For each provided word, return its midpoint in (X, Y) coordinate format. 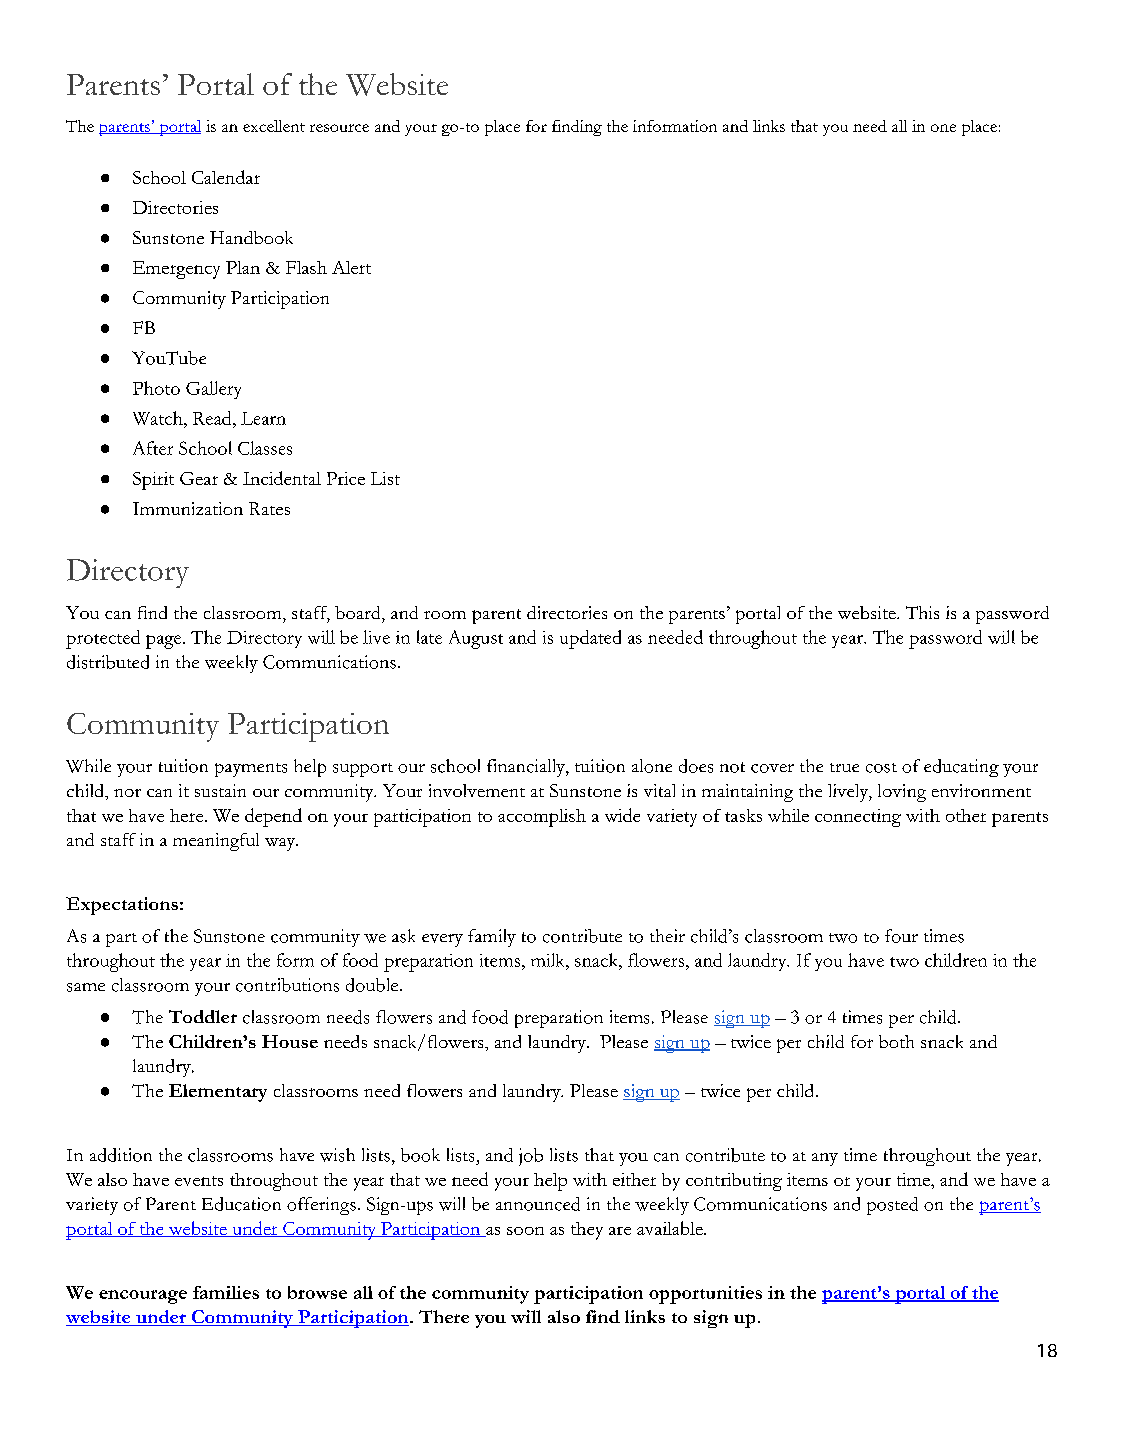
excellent (274, 126)
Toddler (203, 1016)
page (165, 642)
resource (339, 128)
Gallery (213, 390)
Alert (351, 267)
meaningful (216, 842)
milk (549, 960)
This (922, 612)
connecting (858, 818)
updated (590, 639)
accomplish (542, 818)
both (896, 1041)
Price (346, 478)
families (226, 1292)
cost (881, 768)
